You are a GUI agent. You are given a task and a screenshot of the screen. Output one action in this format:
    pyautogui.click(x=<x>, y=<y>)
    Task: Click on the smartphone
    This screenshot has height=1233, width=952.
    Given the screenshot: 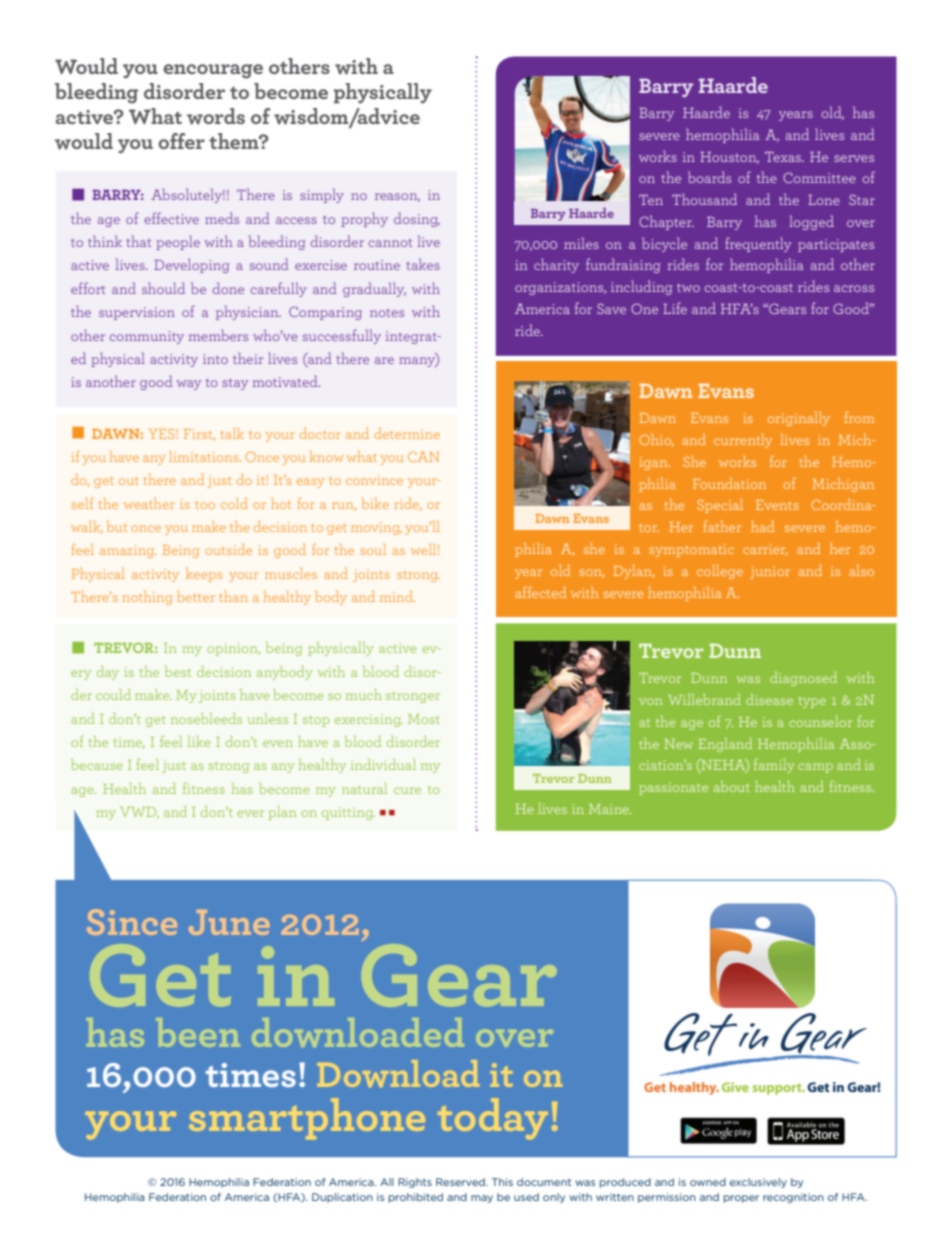 What is the action you would take?
    pyautogui.click(x=307, y=1119)
